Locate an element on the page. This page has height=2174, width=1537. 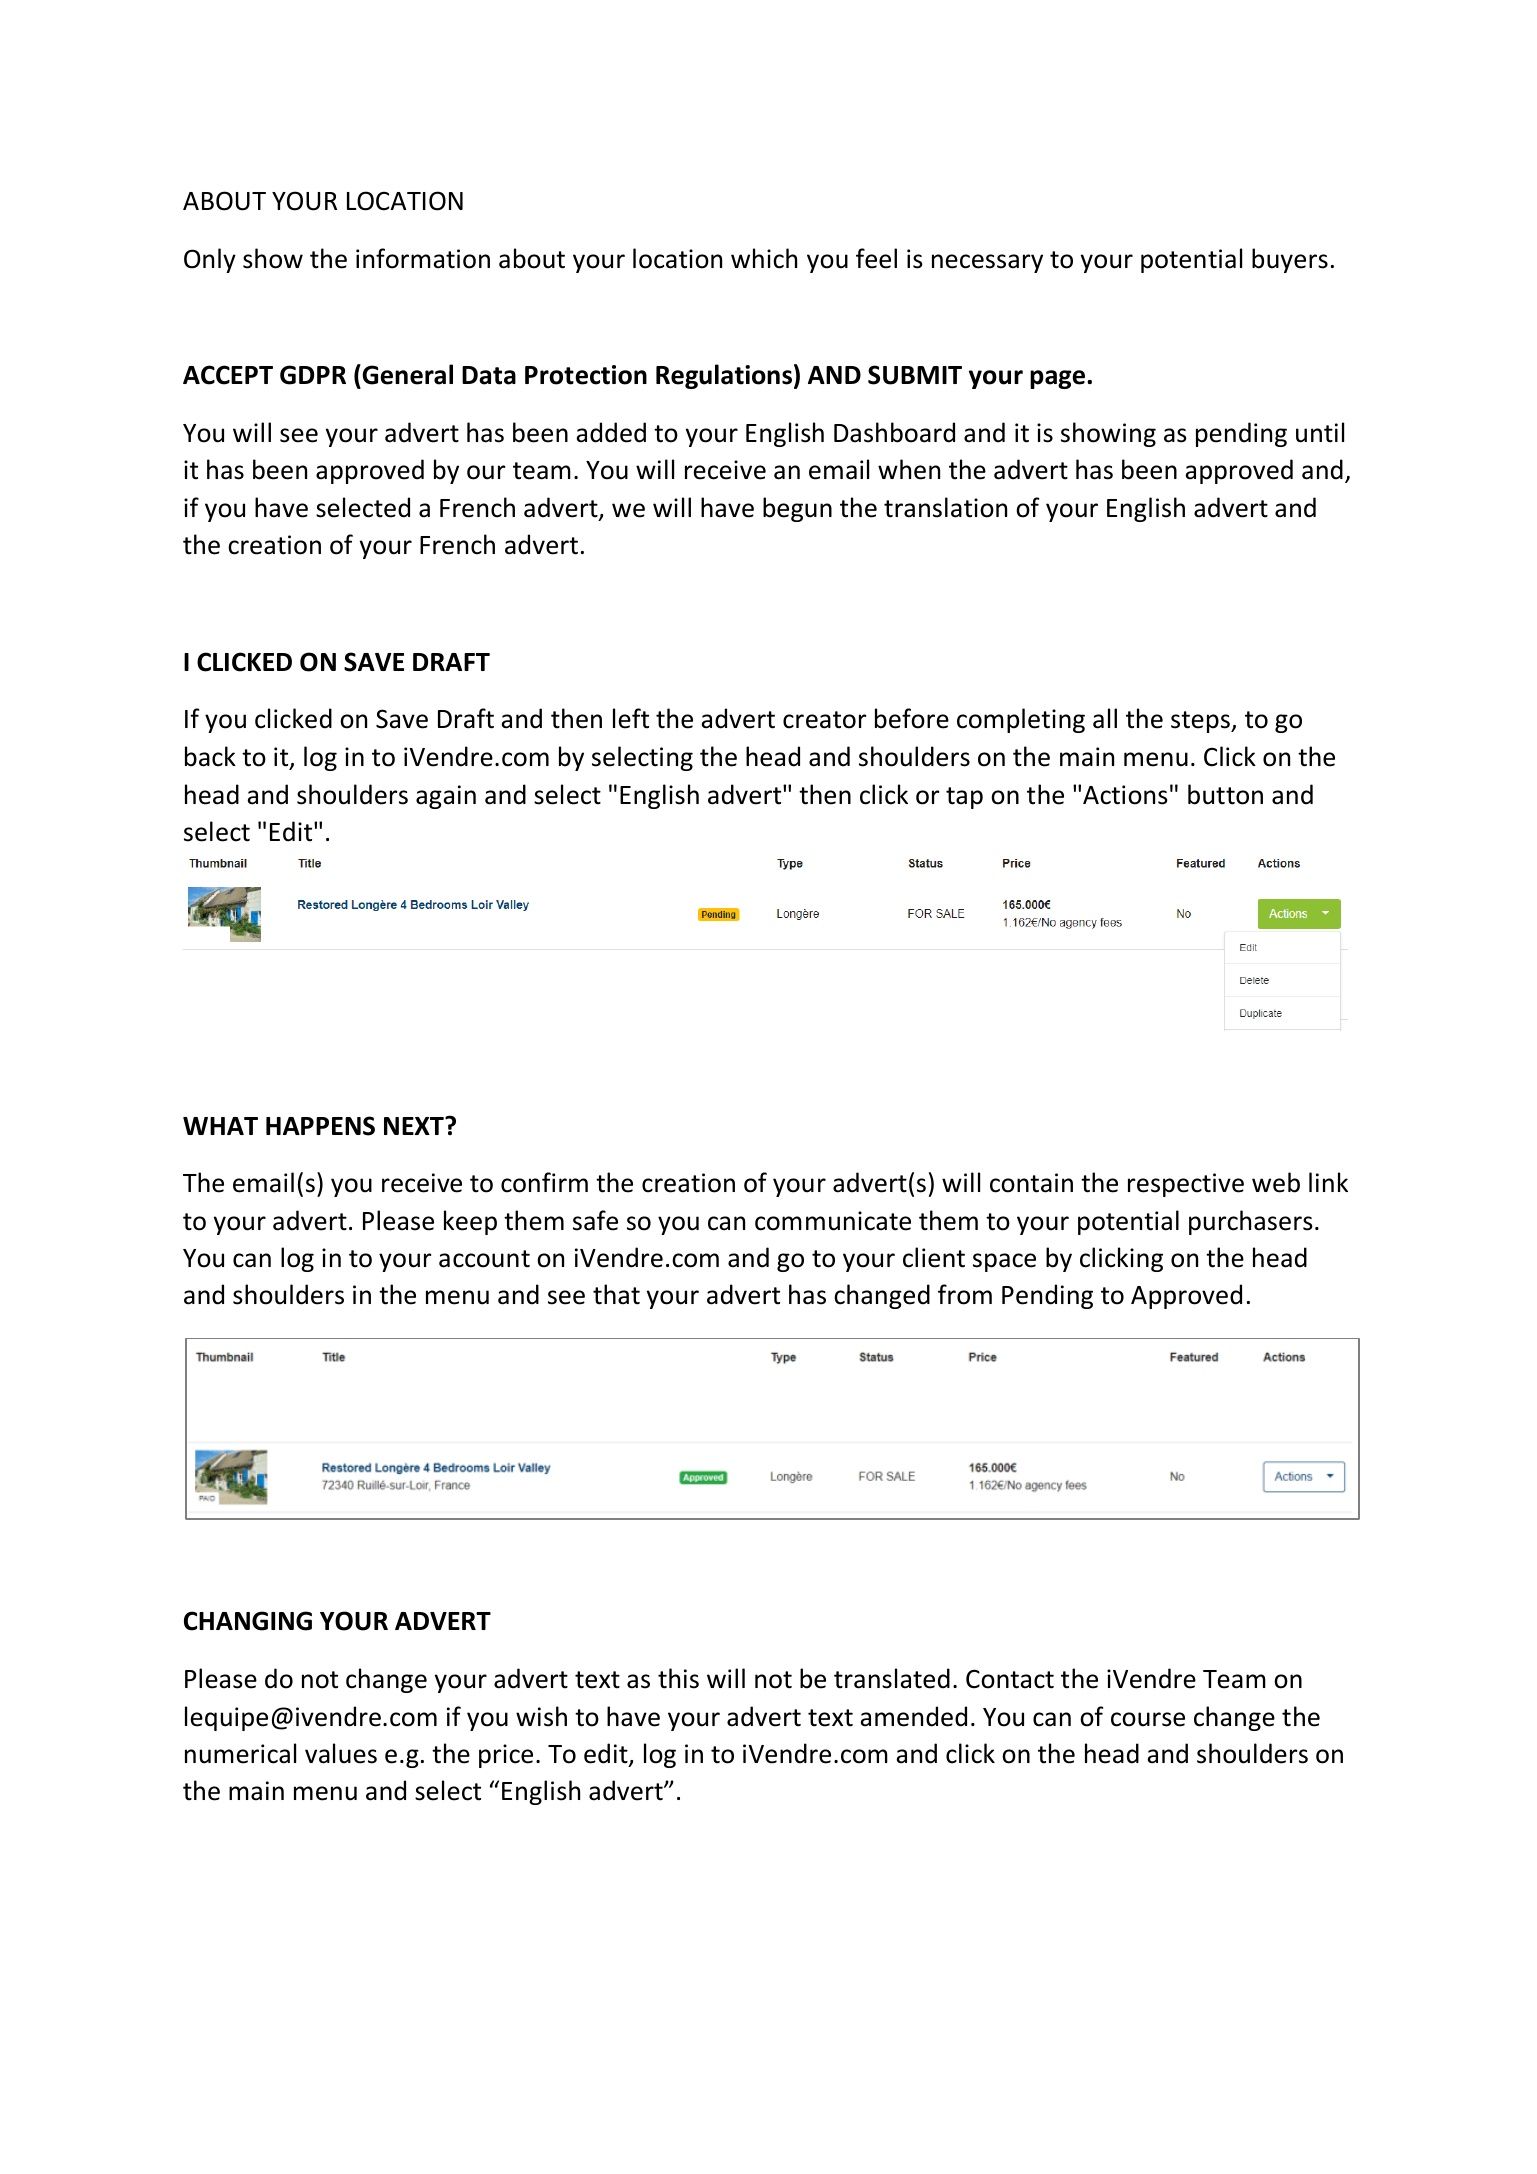
respective is located at coordinates (1186, 1185).
